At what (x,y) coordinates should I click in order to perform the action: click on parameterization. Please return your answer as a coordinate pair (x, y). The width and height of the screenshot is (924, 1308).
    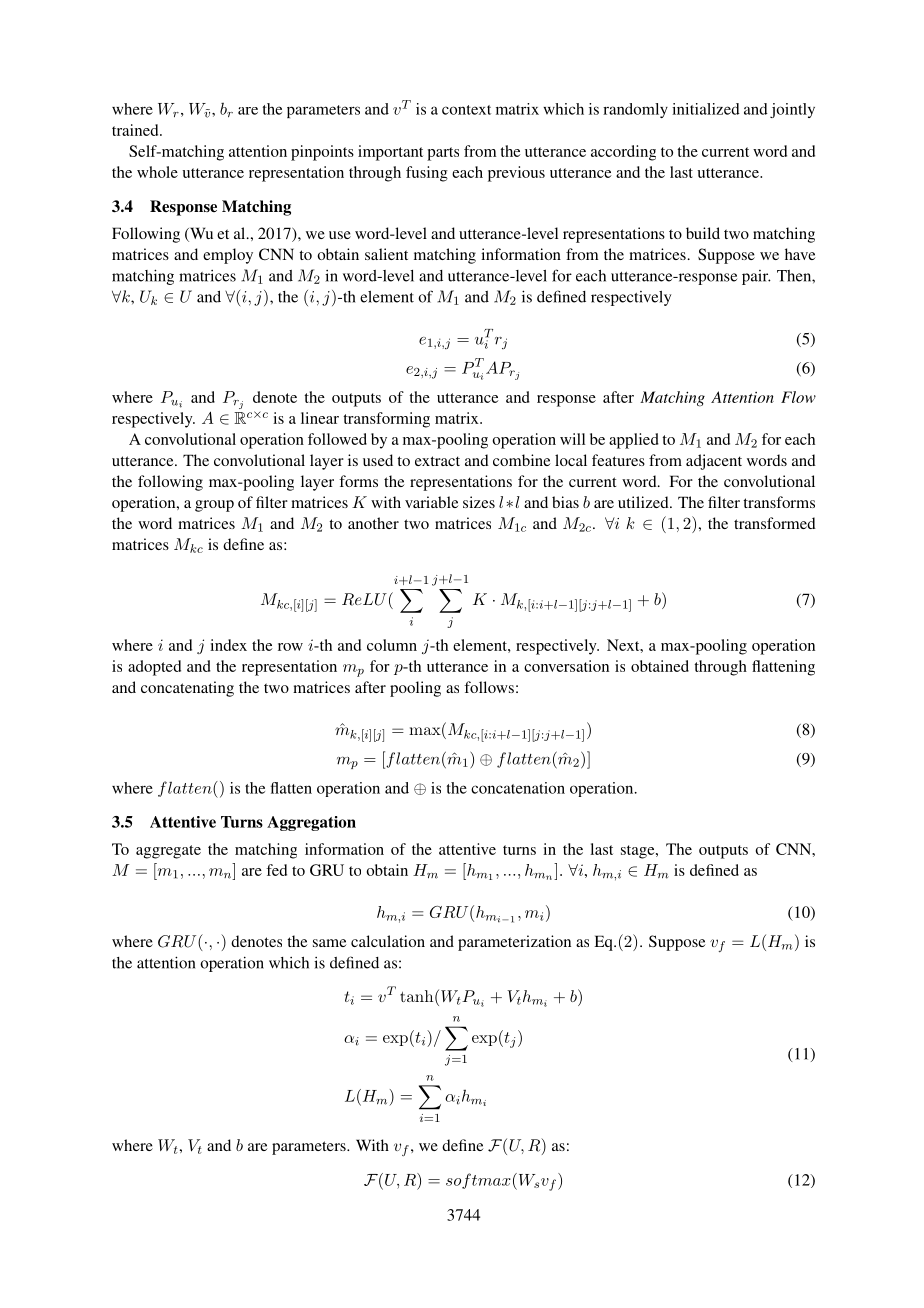
    Looking at the image, I should click on (514, 943).
